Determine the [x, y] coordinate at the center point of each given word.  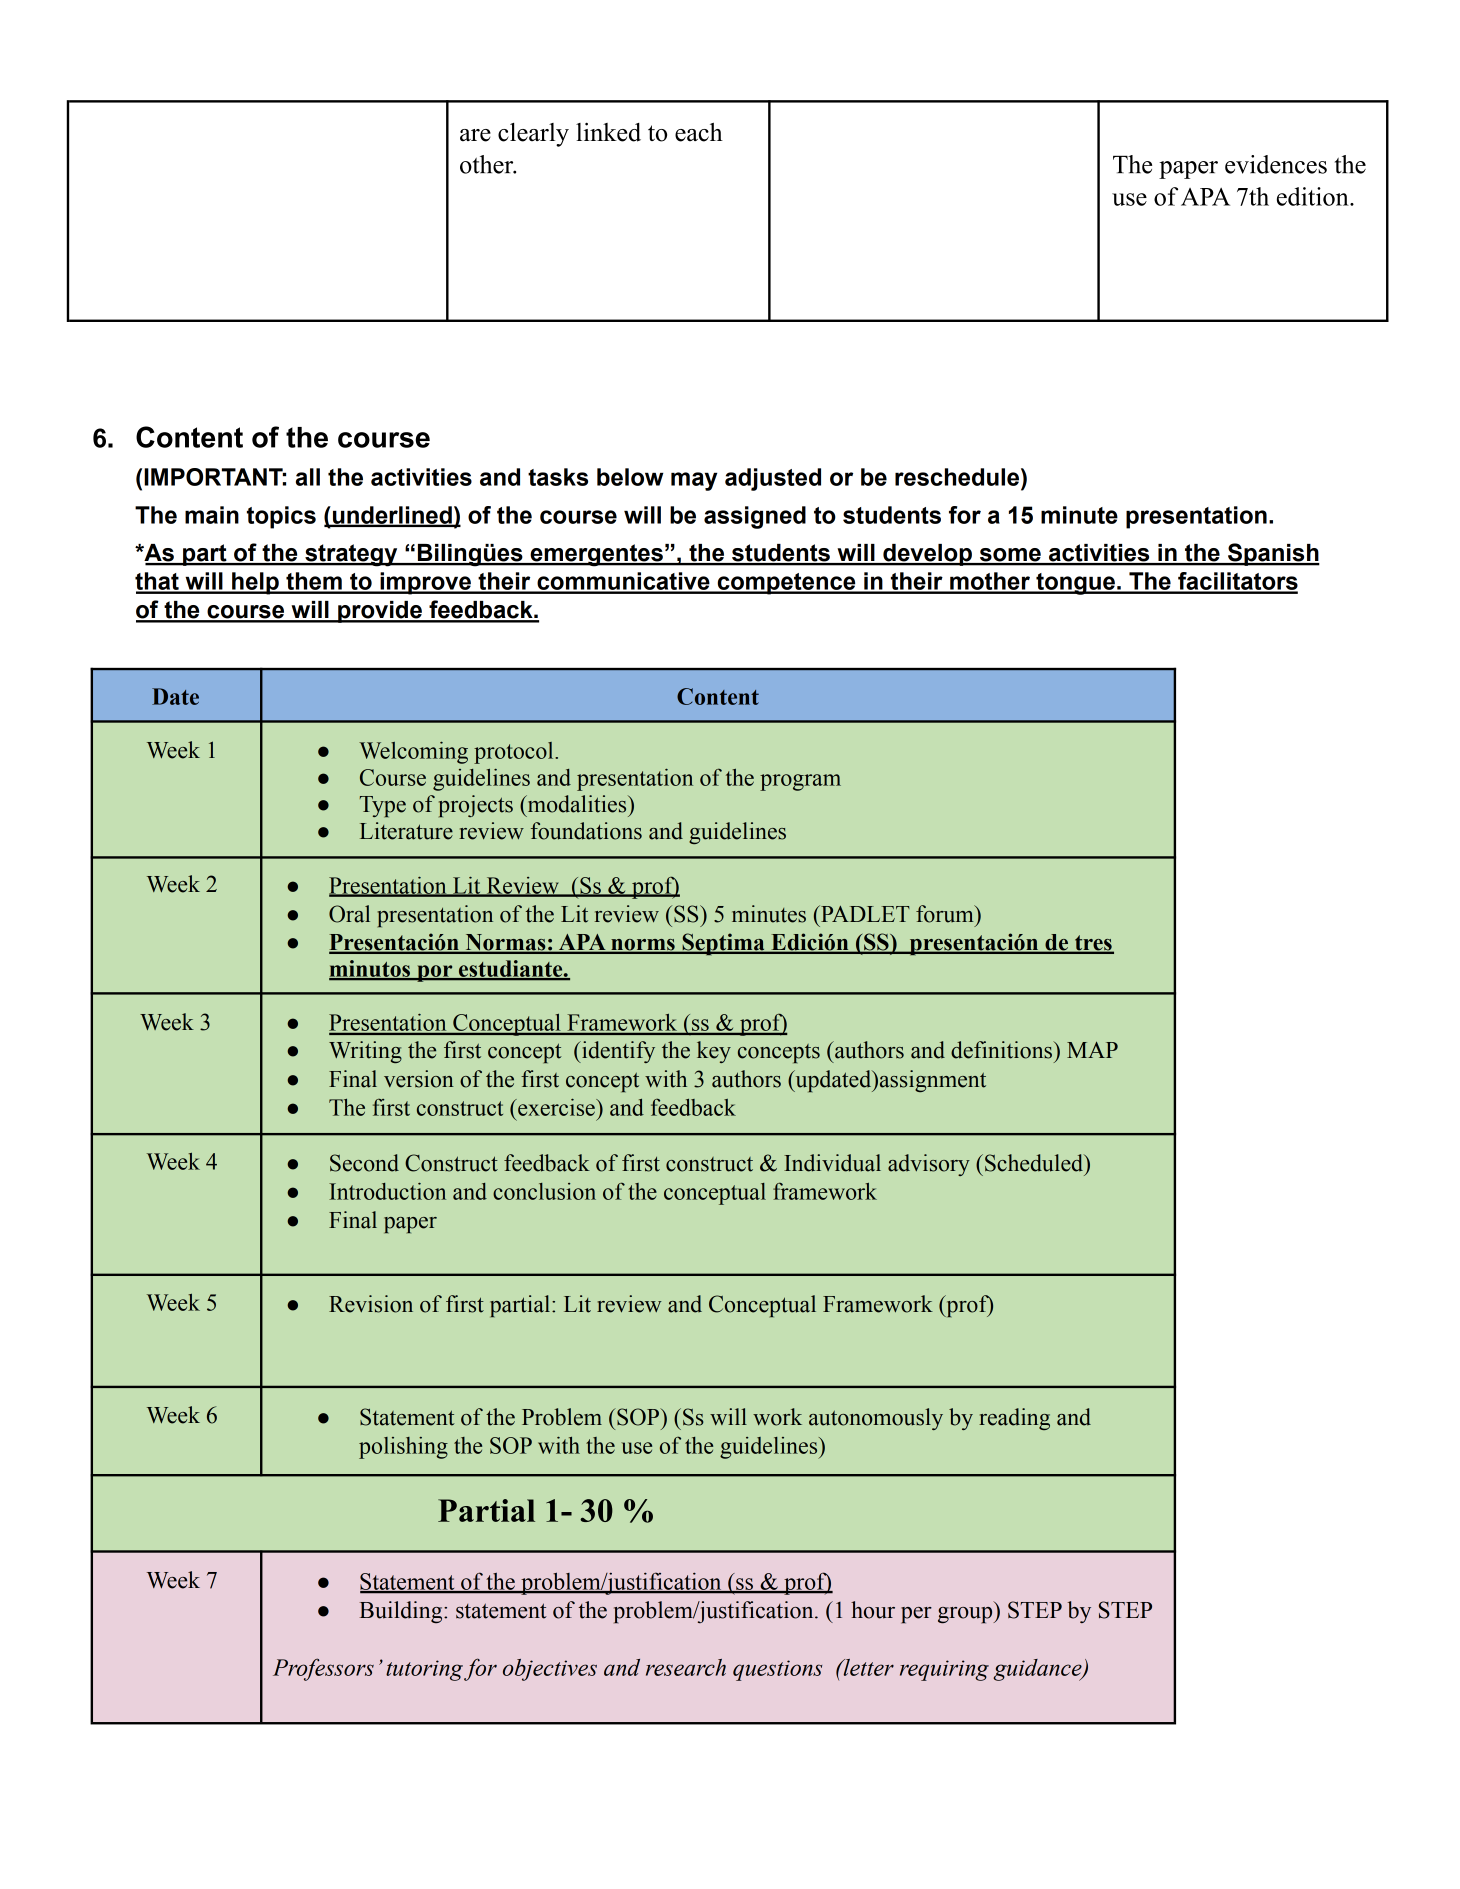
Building [402, 1612]
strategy [351, 555]
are [475, 135]
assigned [755, 517]
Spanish [1273, 554]
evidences [1276, 164]
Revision [371, 1304]
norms [643, 946]
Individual [832, 1163]
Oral [349, 914]
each [699, 132]
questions [777, 1670]
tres [1093, 944]
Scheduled [1035, 1163]
